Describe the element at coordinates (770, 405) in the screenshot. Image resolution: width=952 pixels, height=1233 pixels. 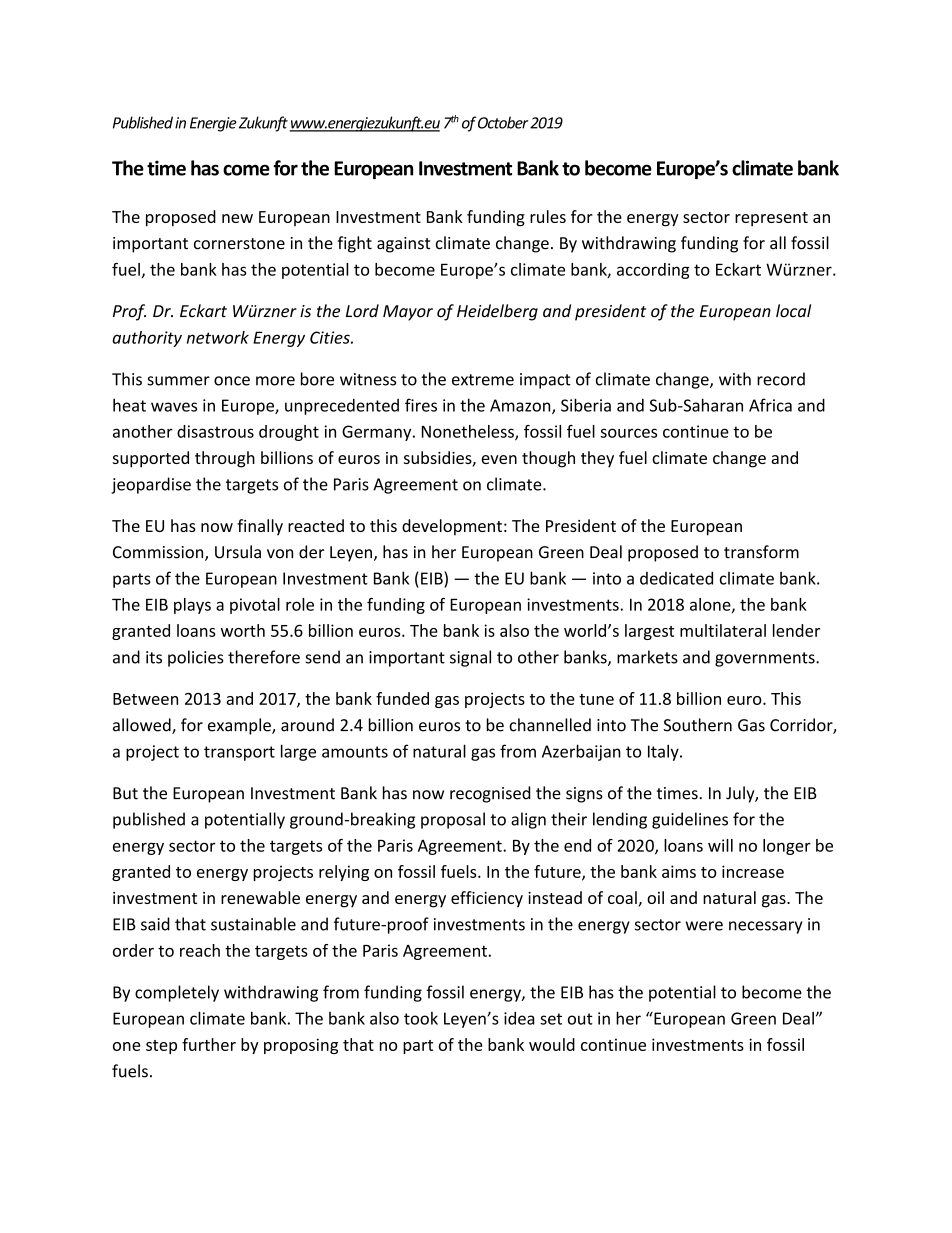
I see `Africa` at that location.
